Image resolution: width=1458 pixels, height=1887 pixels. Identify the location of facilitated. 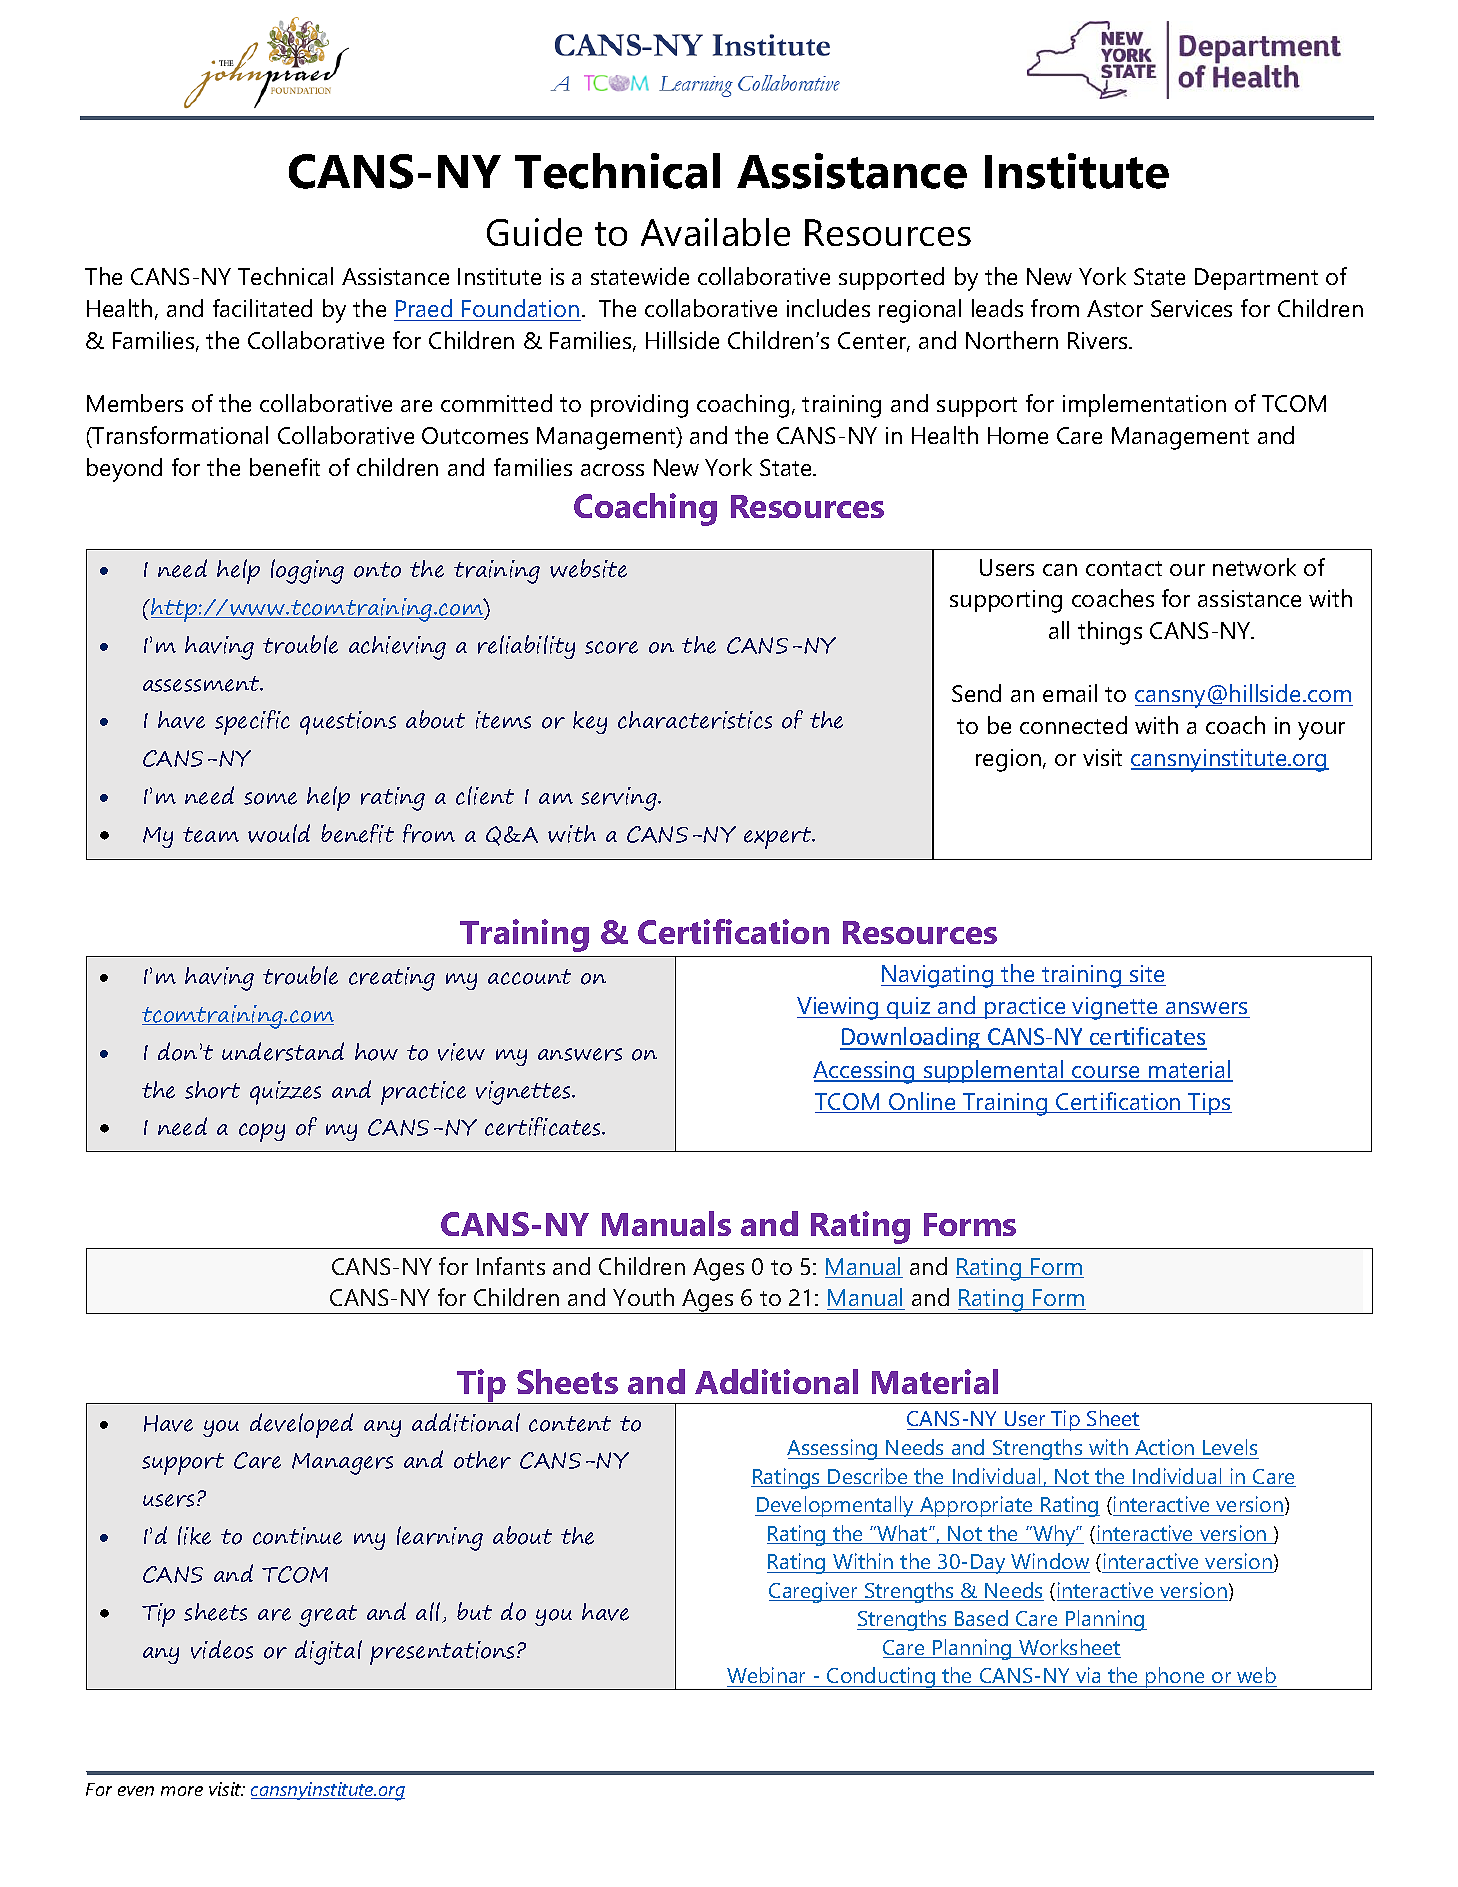
(262, 308).
